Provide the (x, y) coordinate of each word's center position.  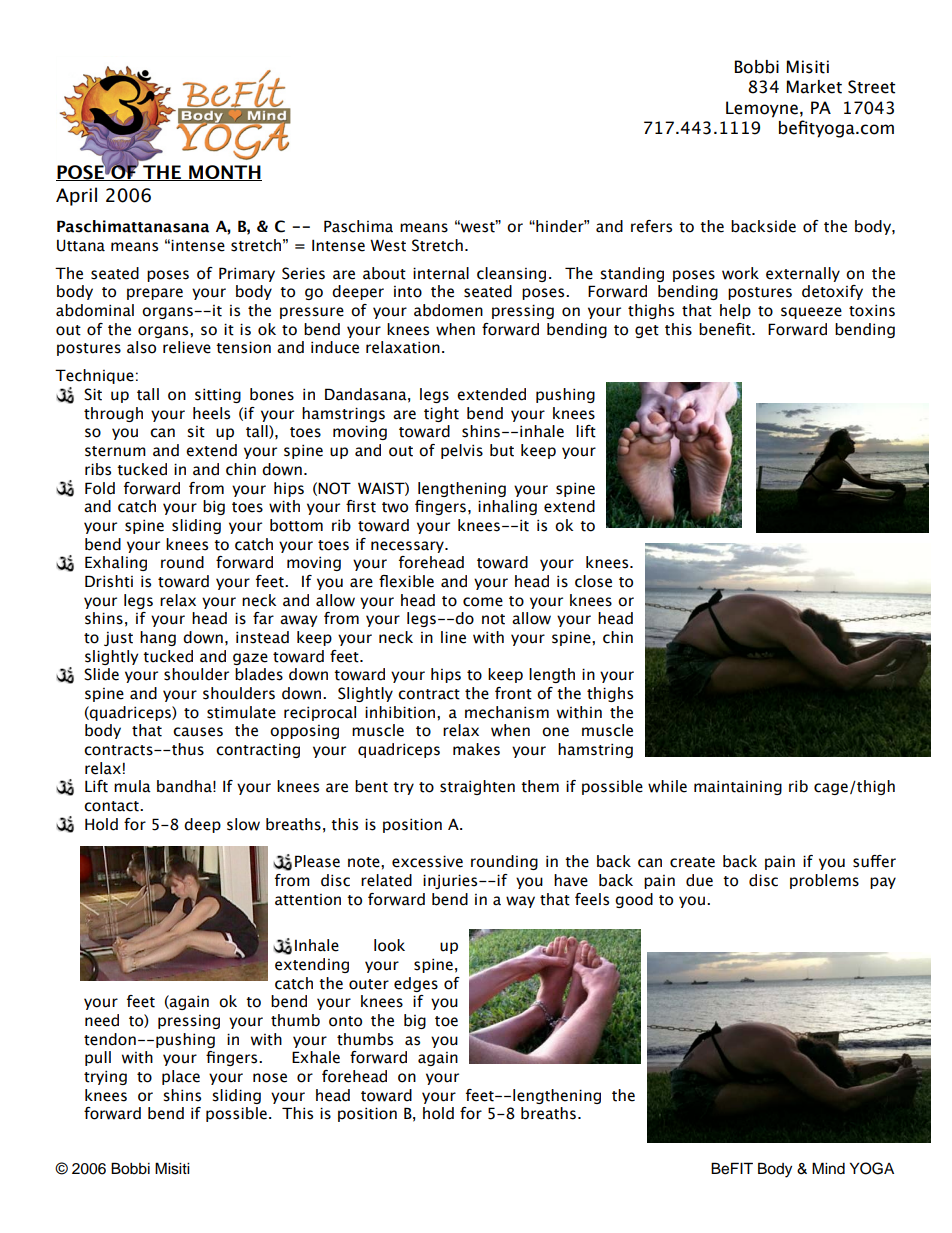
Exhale (316, 1057)
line (453, 637)
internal (441, 273)
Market (814, 87)
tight (441, 414)
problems (824, 881)
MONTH (224, 173)
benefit (726, 329)
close (593, 581)
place (181, 1077)
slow (243, 824)
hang (158, 638)
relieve (187, 347)
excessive (427, 861)
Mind (828, 1168)
